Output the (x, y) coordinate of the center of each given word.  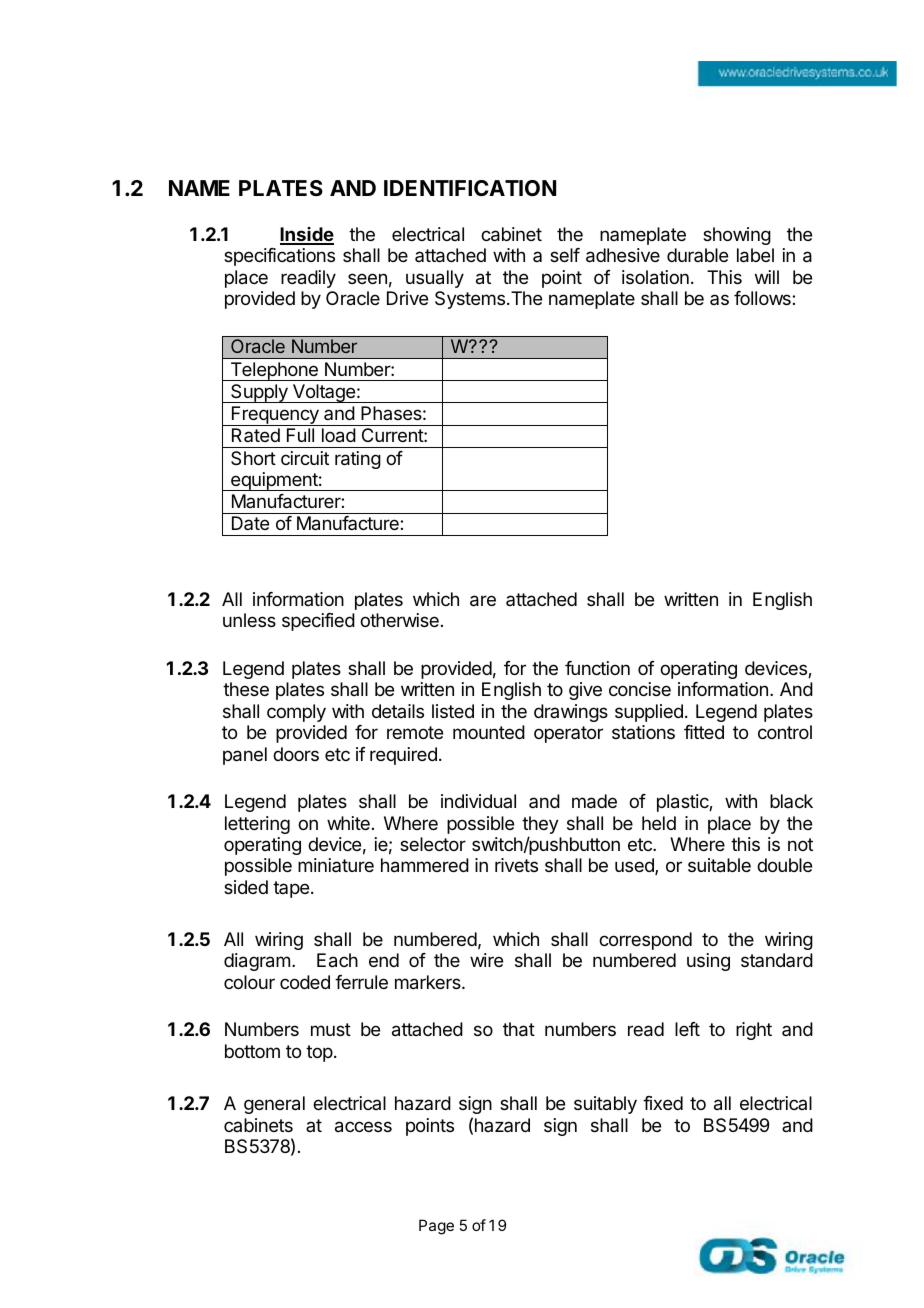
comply (296, 713)
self (565, 255)
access (363, 1127)
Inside (307, 235)
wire (486, 960)
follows (763, 298)
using (708, 962)
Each (337, 960)
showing (737, 236)
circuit (305, 458)
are (483, 601)
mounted (489, 732)
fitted (704, 732)
